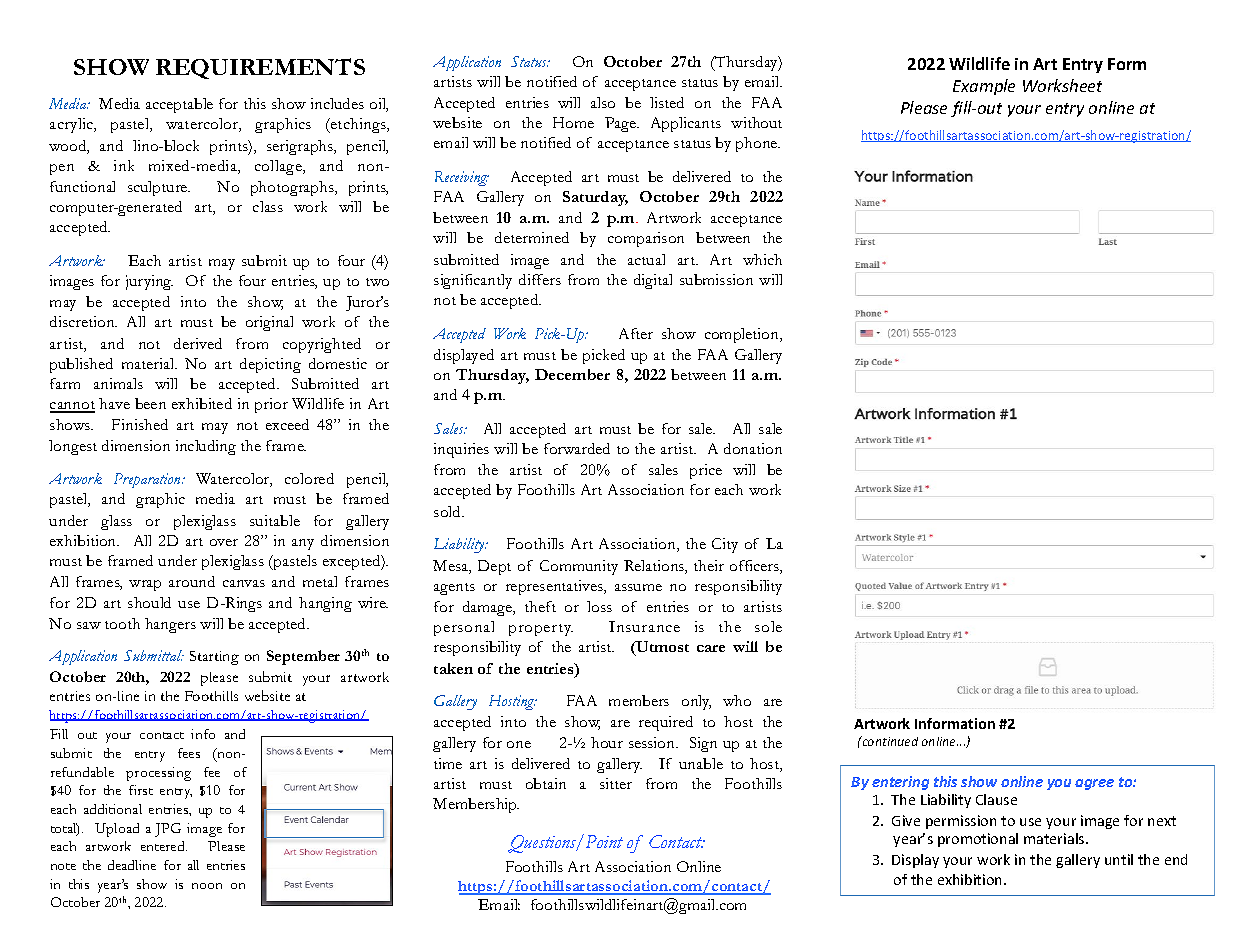 This document has width=1233, height=952. What do you see at coordinates (753, 448) in the document?
I see `donation` at bounding box center [753, 448].
